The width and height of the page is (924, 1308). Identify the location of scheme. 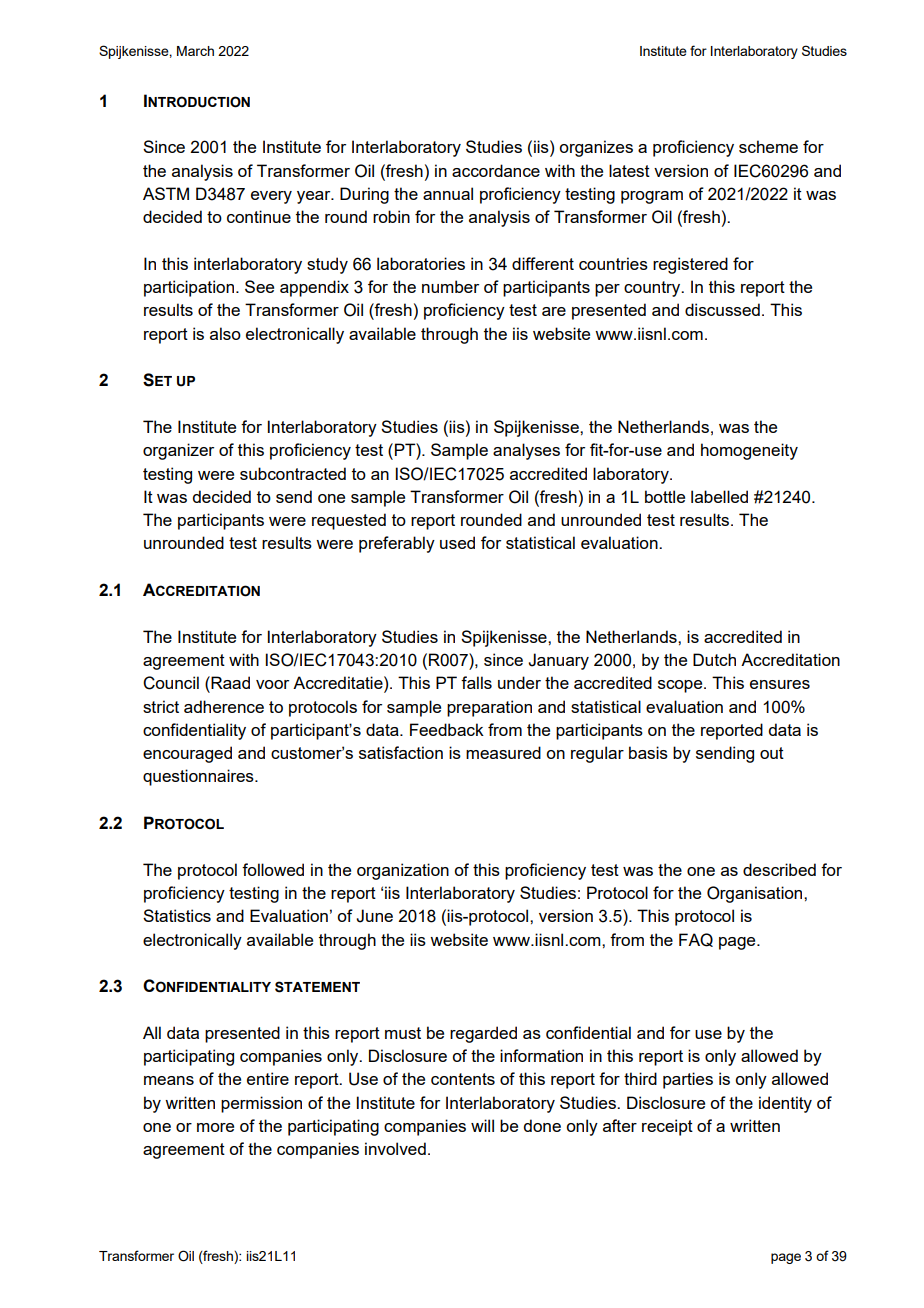
(768, 146).
